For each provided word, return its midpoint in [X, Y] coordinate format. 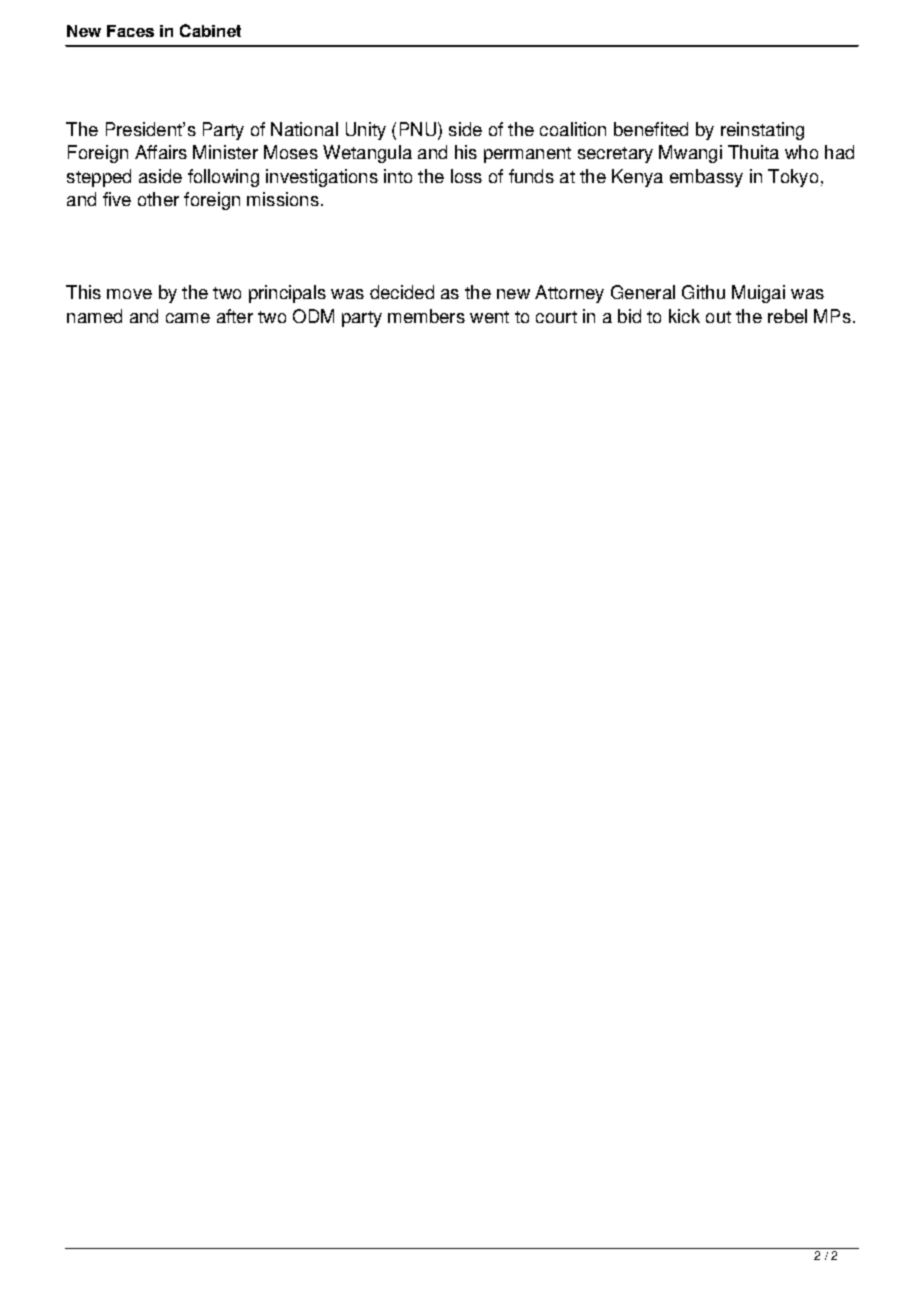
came [188, 318]
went [489, 317]
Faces [130, 31]
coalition [573, 129]
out [718, 317]
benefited [651, 129]
